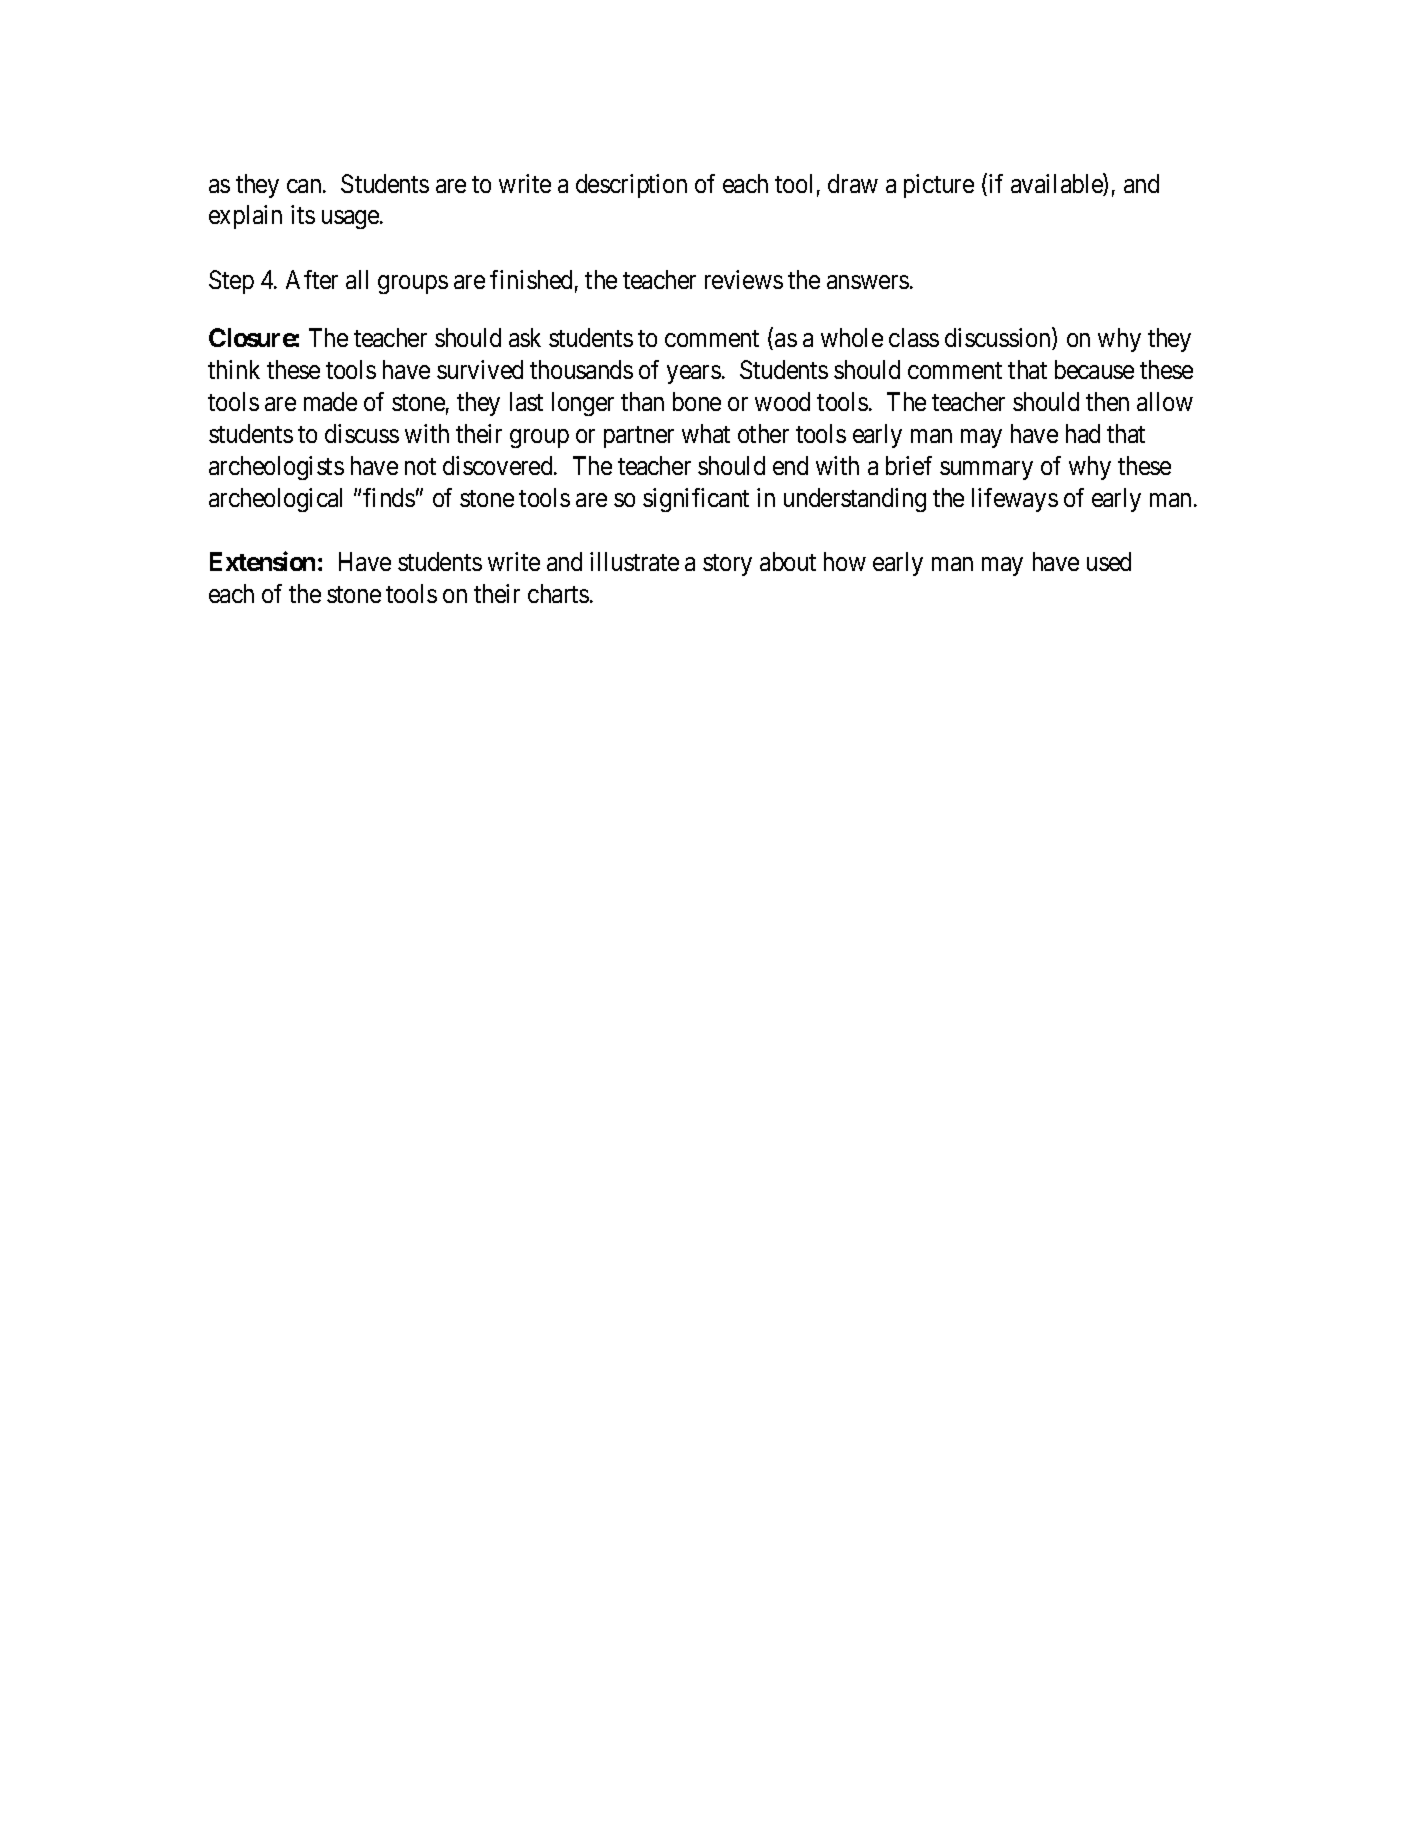 This screenshot has width=1418, height=1835. Describe the element at coordinates (1107, 401) in the screenshot. I see `then` at that location.
